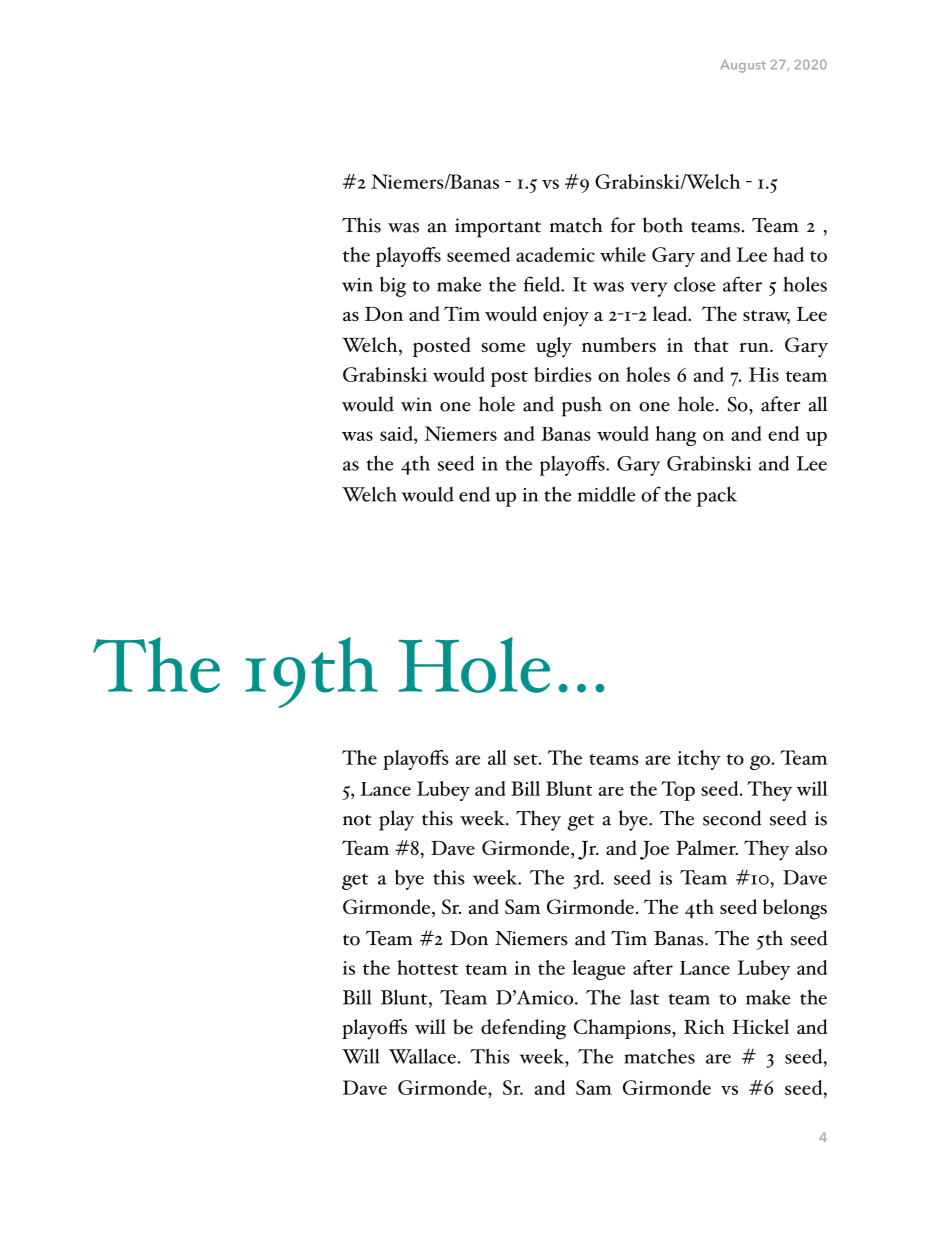 The image size is (952, 1233). Describe the element at coordinates (623, 1029) in the image. I see `Champions` at that location.
